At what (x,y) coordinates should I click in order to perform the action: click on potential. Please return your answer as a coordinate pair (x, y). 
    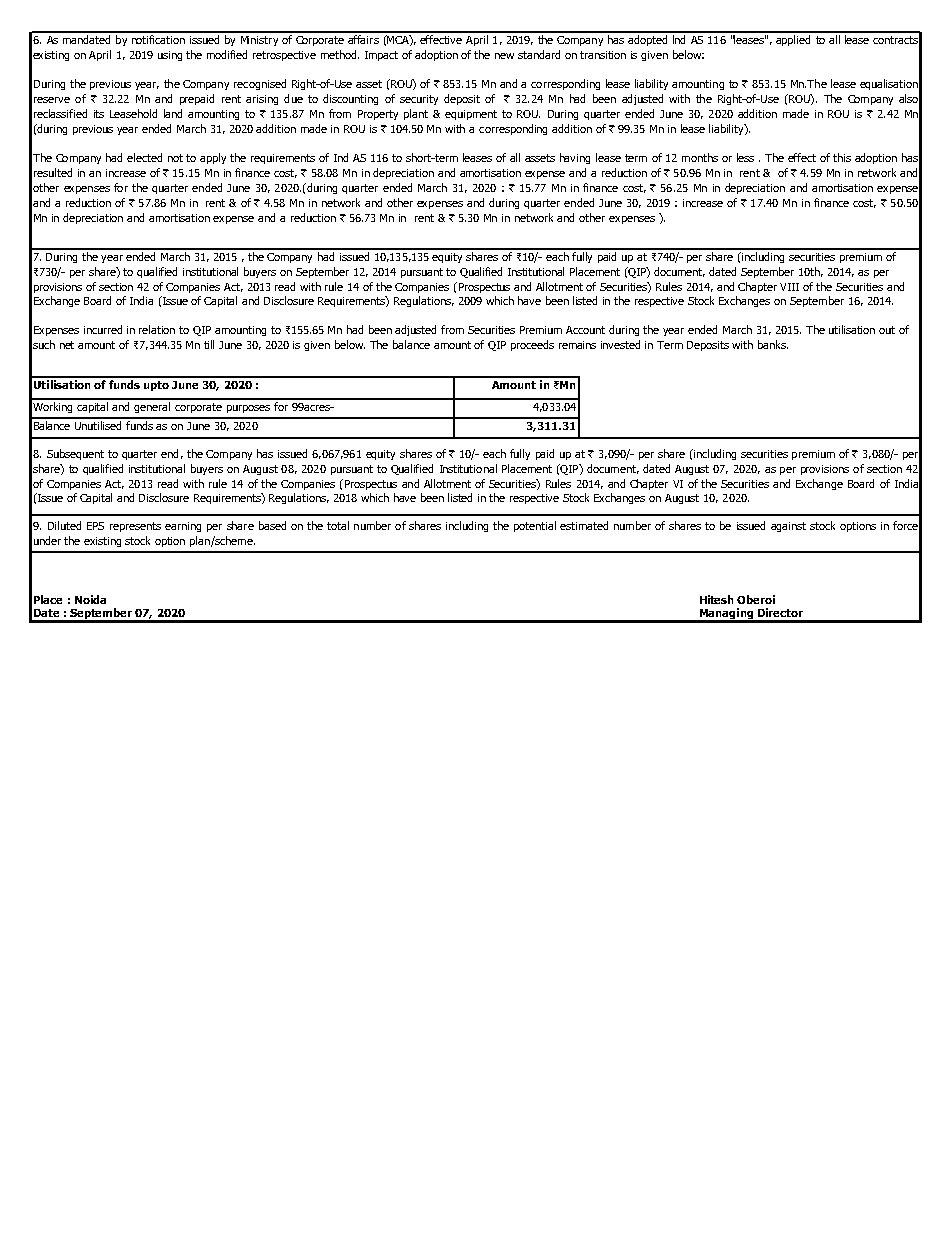
    Looking at the image, I should click on (535, 526).
